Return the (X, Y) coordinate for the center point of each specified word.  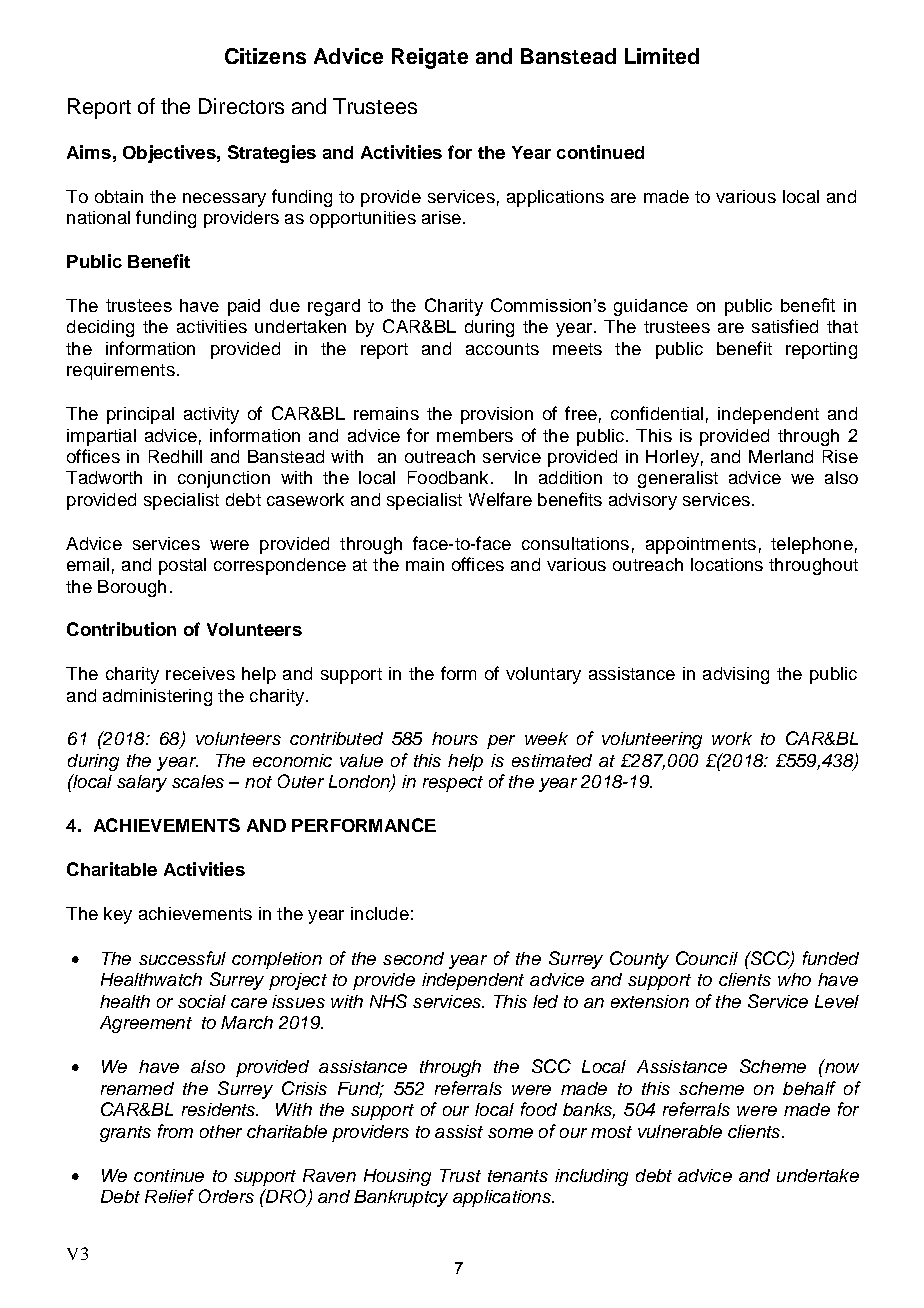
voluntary (543, 675)
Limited (662, 56)
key (118, 915)
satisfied (785, 326)
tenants (518, 1176)
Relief (169, 1196)
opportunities (363, 219)
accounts (502, 349)
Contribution (121, 629)
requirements (121, 371)
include (380, 913)
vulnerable (680, 1131)
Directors (241, 106)
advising (736, 675)
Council (707, 958)
